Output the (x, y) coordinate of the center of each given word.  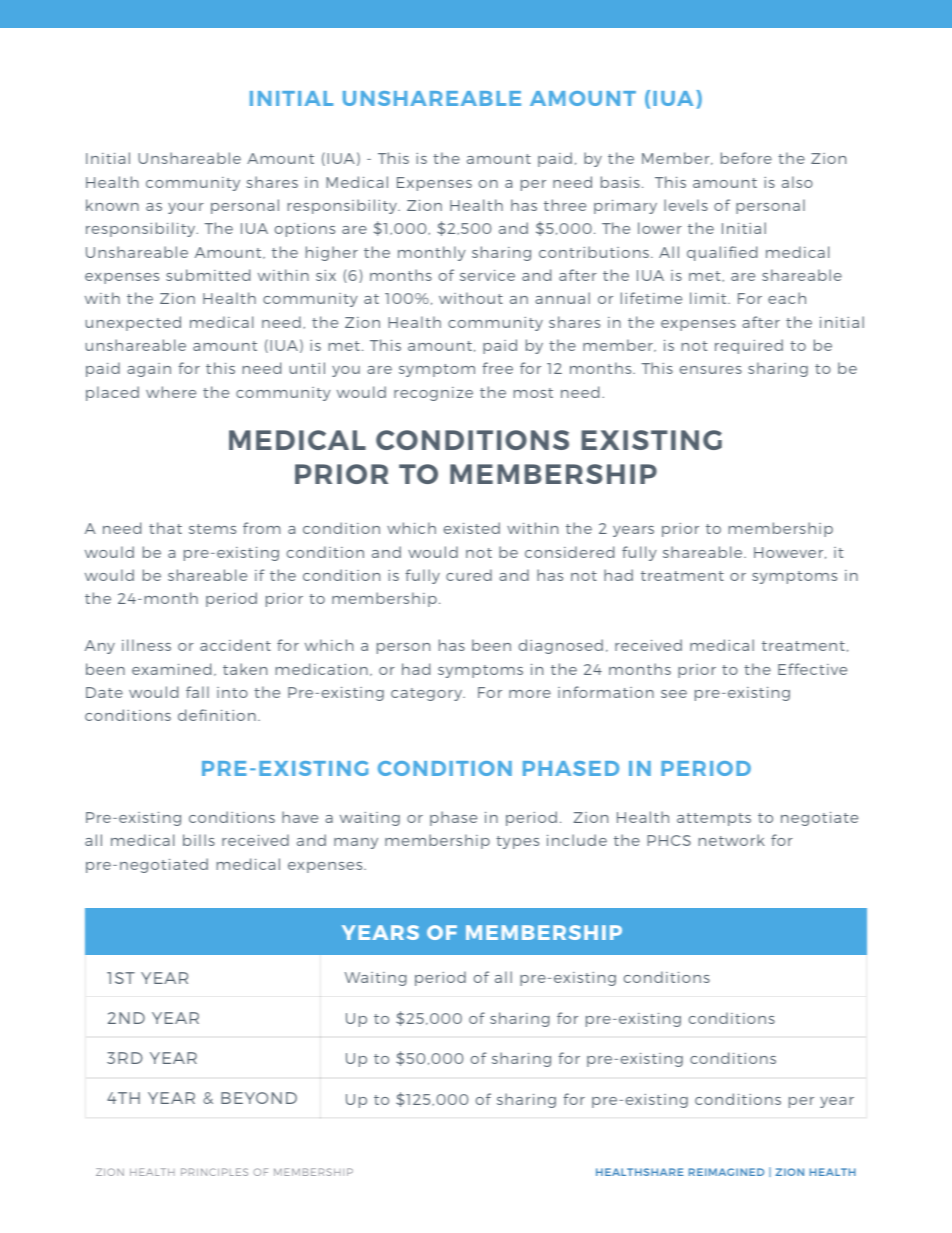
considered (569, 552)
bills (199, 840)
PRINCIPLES (214, 1172)
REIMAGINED (726, 1172)
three (565, 205)
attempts (714, 819)
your (186, 208)
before (746, 158)
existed (472, 528)
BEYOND (259, 1098)
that (165, 528)
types (517, 842)
